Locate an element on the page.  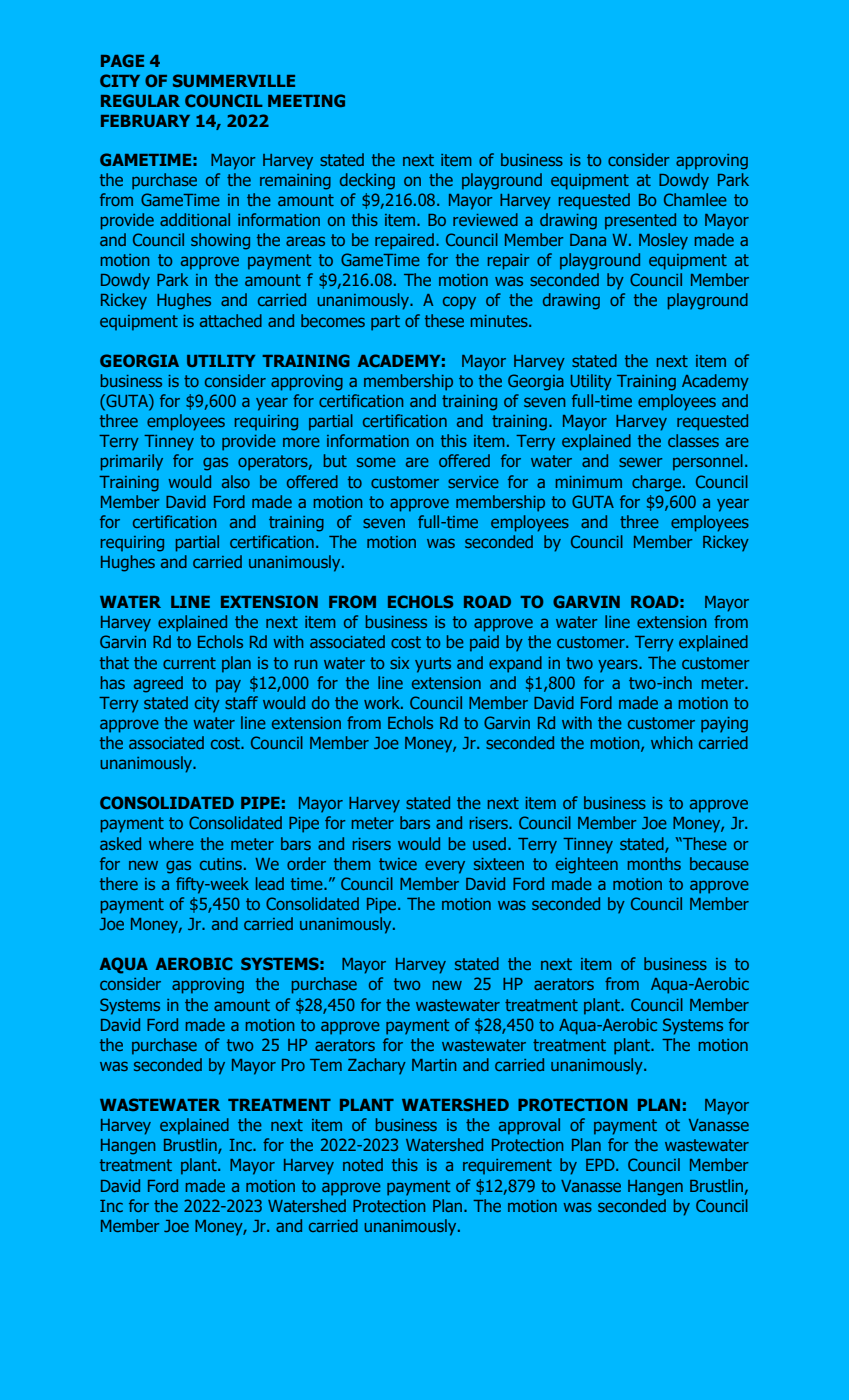
where is located at coordinates (171, 843).
